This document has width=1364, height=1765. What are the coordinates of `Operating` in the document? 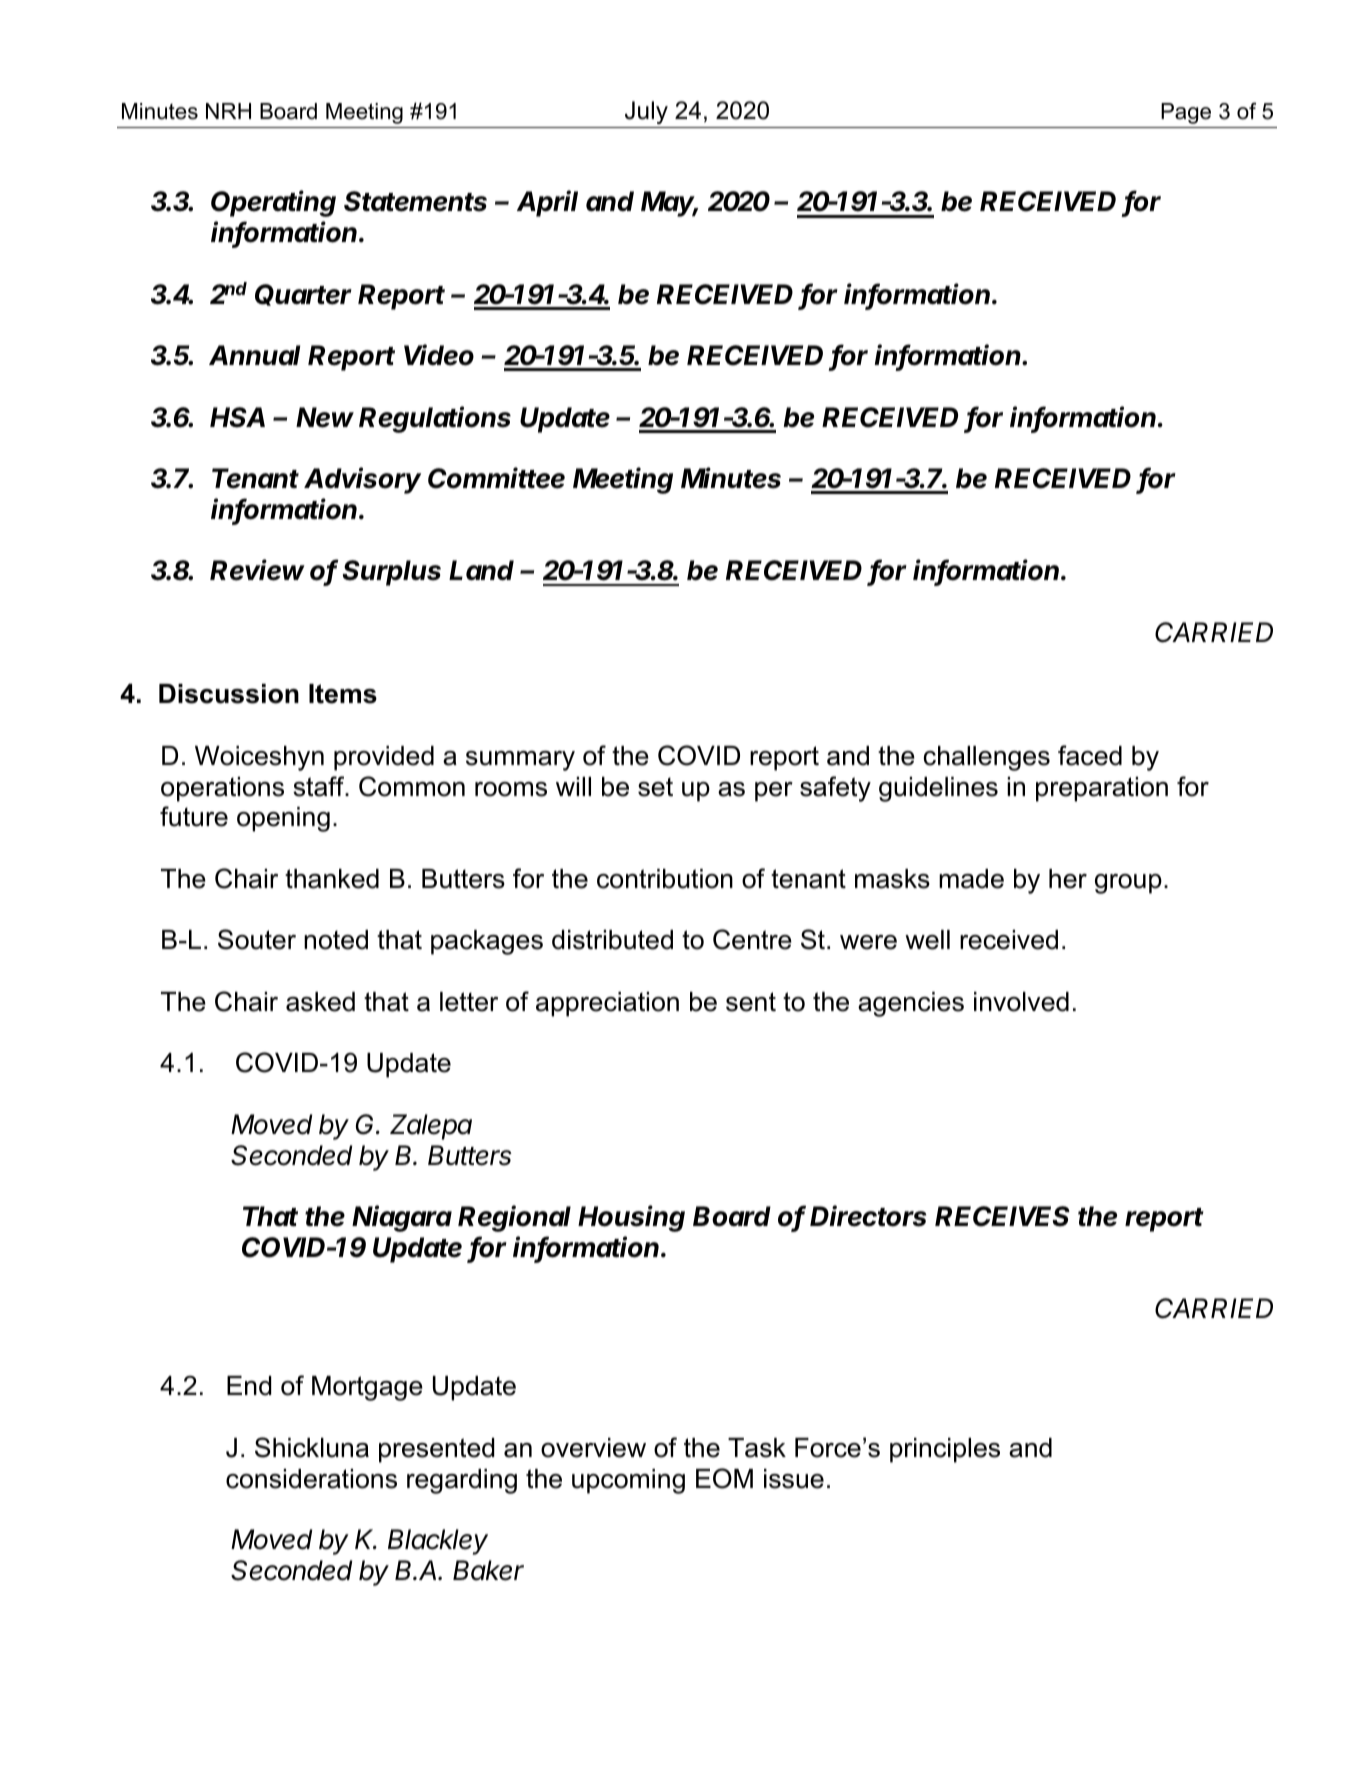 It's located at (273, 203).
